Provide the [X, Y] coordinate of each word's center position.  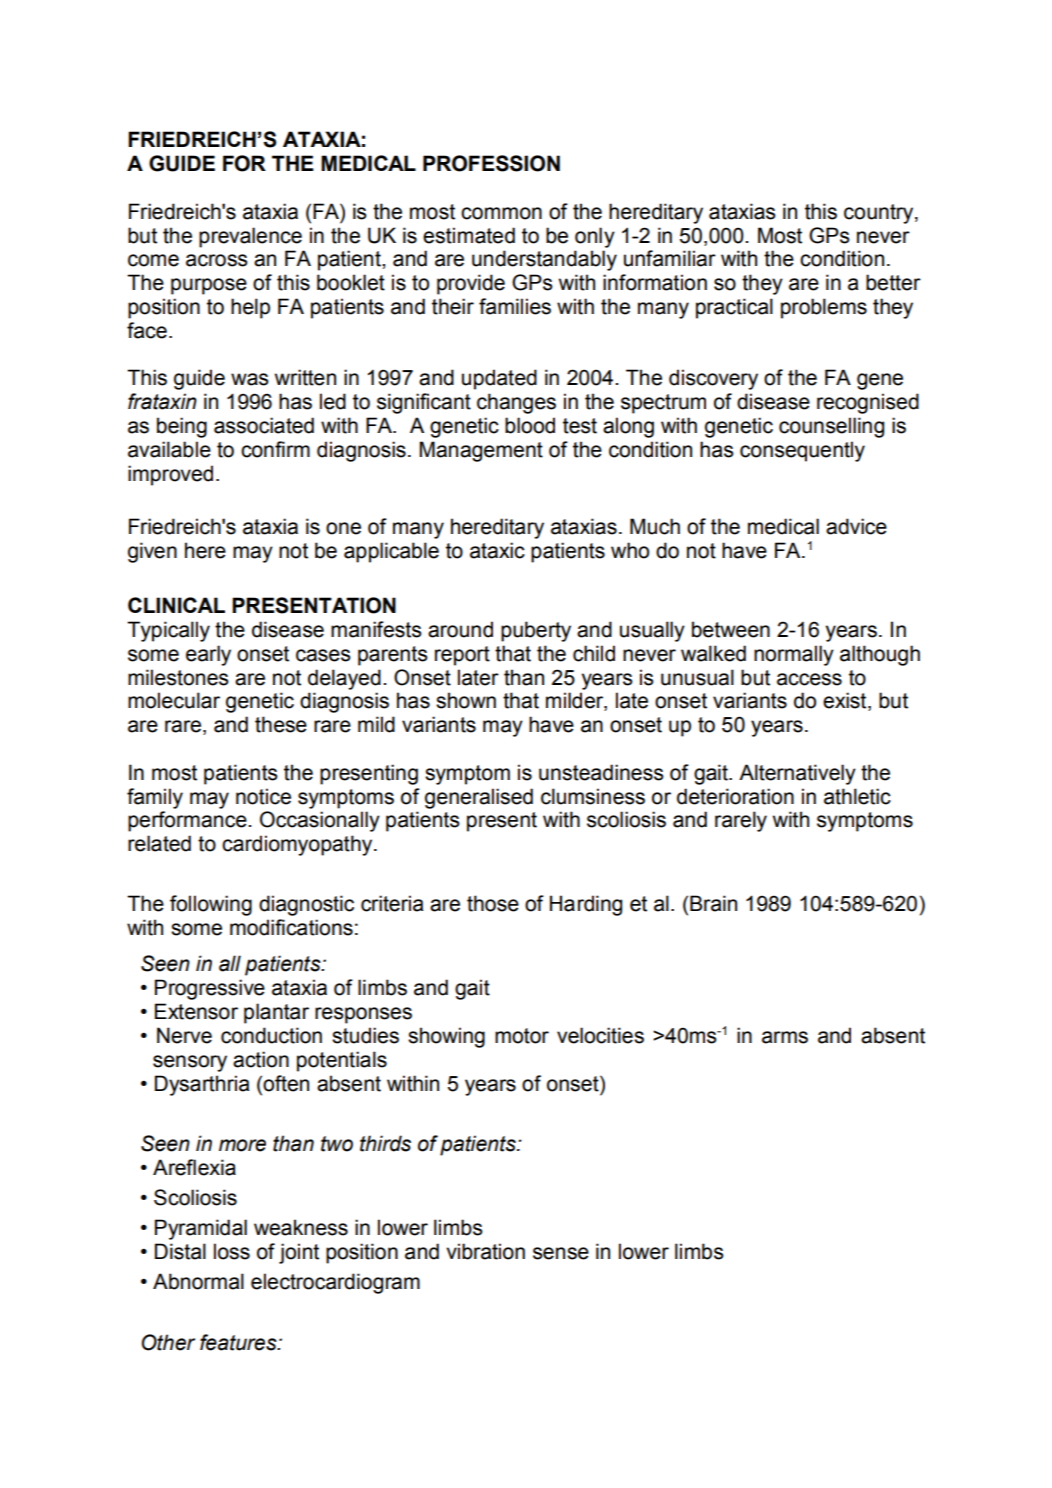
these [281, 724]
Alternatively [797, 774]
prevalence [250, 237]
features [239, 1342]
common [501, 213]
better [893, 282]
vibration [485, 1251]
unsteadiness [601, 772]
